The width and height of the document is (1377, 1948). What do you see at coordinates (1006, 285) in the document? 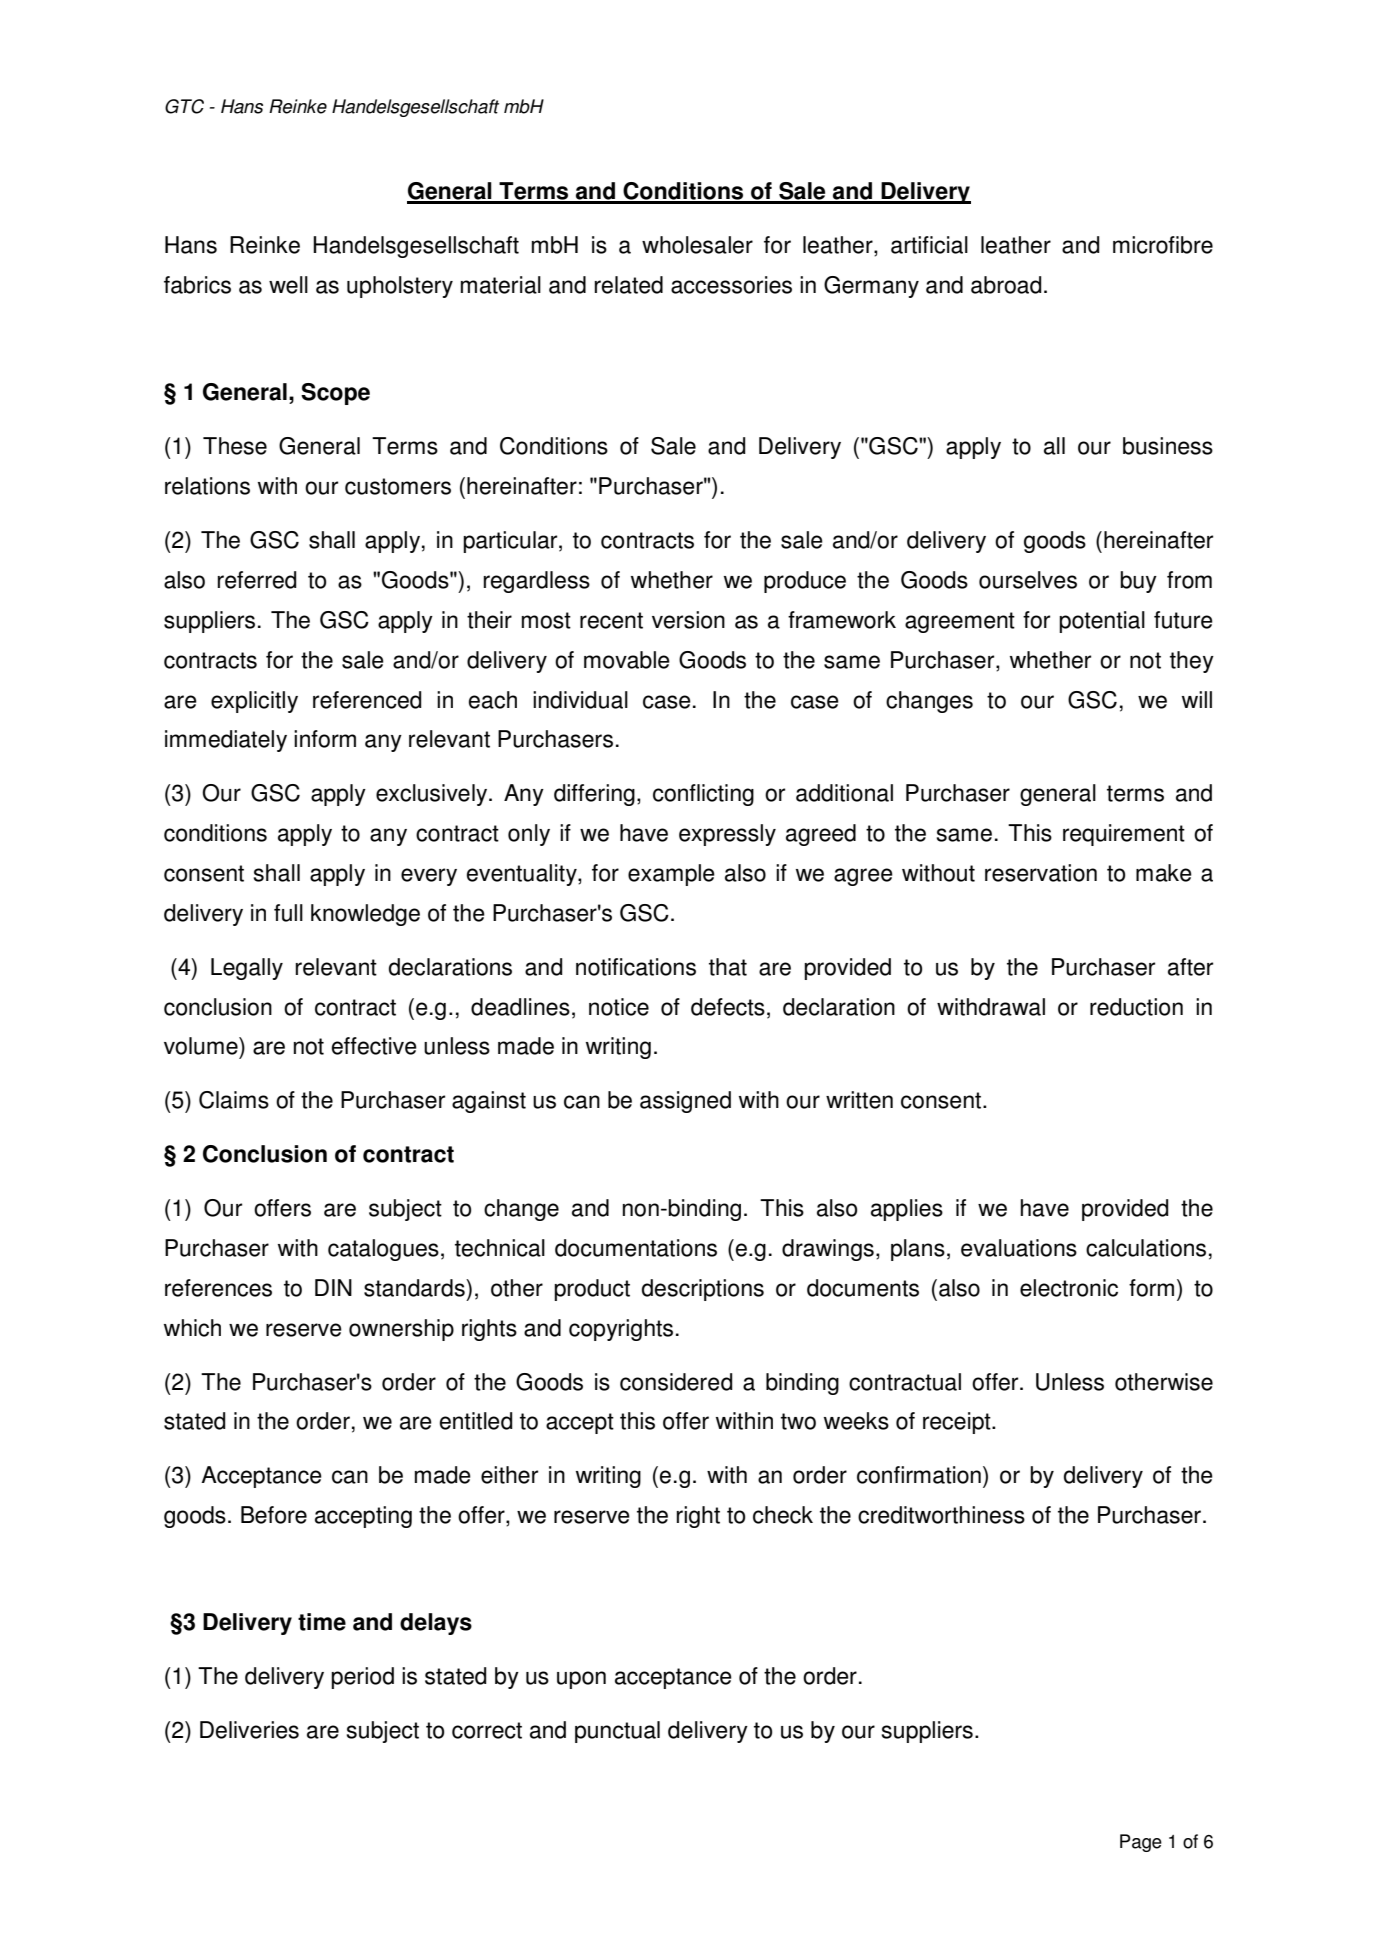
I see `abroad` at bounding box center [1006, 285].
